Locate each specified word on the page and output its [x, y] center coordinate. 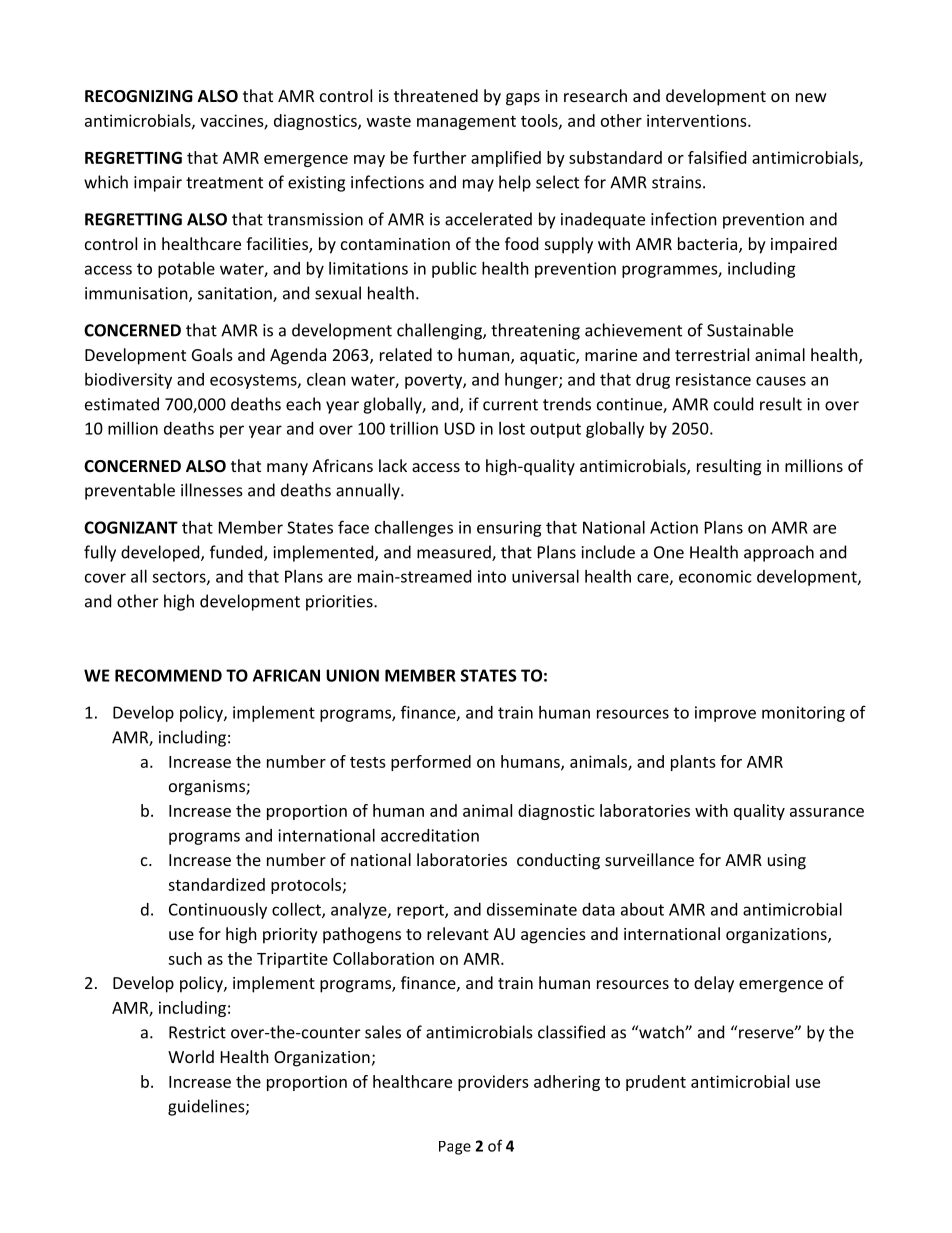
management [466, 123]
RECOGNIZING [139, 96]
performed [431, 763]
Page [455, 1148]
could [733, 404]
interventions [698, 120]
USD [459, 428]
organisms [208, 788]
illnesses [212, 490]
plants [693, 763]
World [191, 1056]
